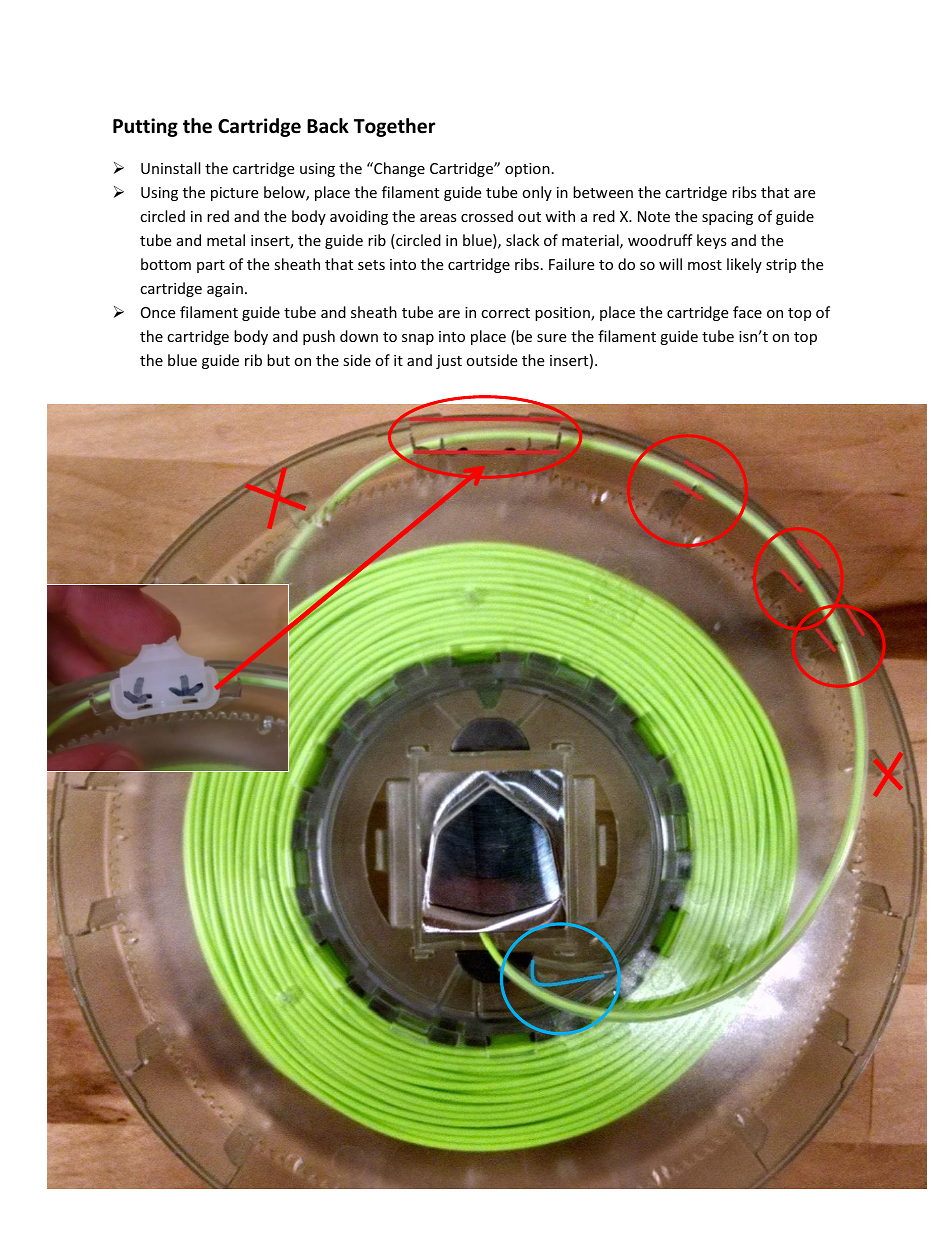 This page has height=1233, width=952. Describe the element at coordinates (226, 240) in the page. I see `metal` at that location.
